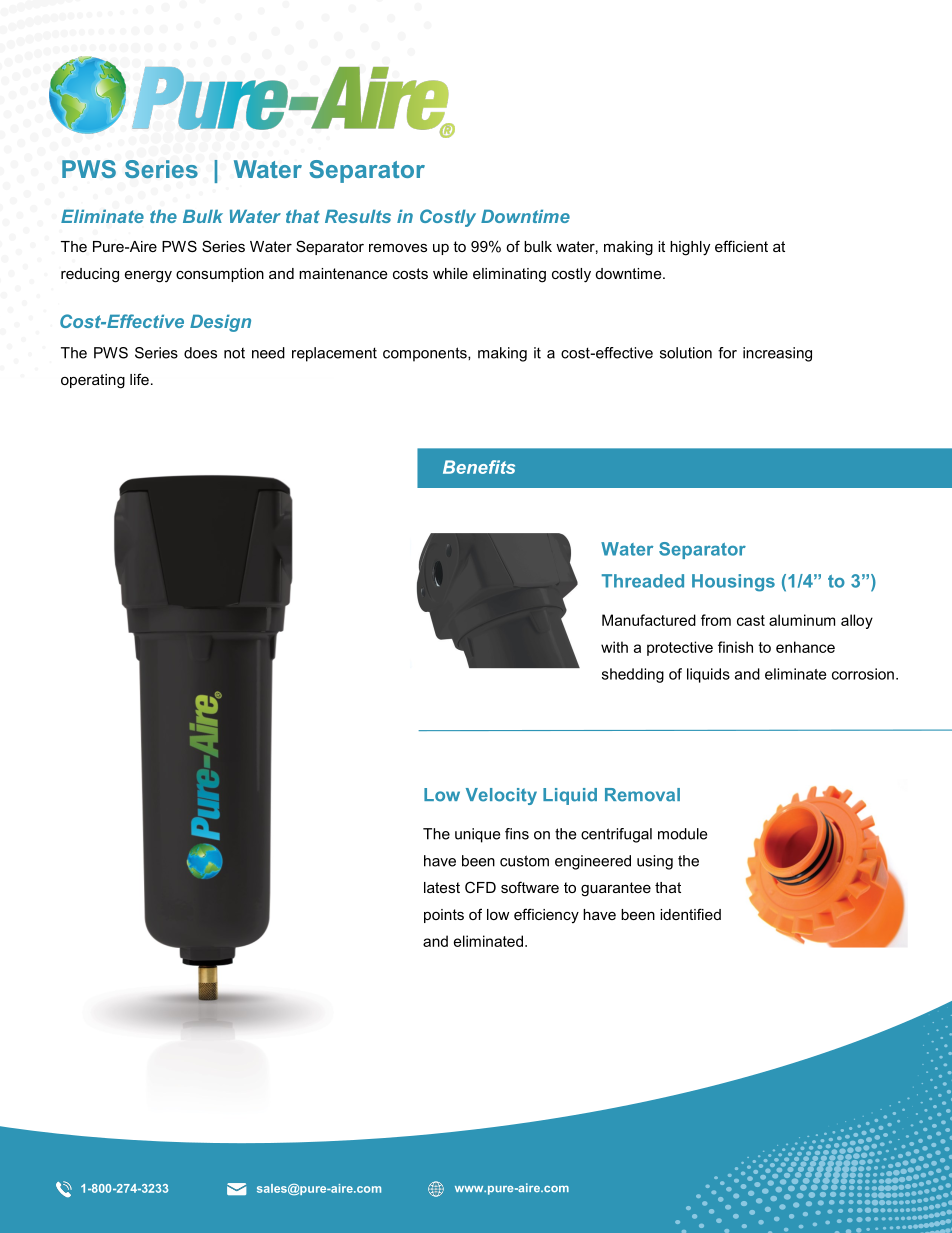 The height and width of the screenshot is (1233, 952). Describe the element at coordinates (690, 914) in the screenshot. I see `identified` at that location.
